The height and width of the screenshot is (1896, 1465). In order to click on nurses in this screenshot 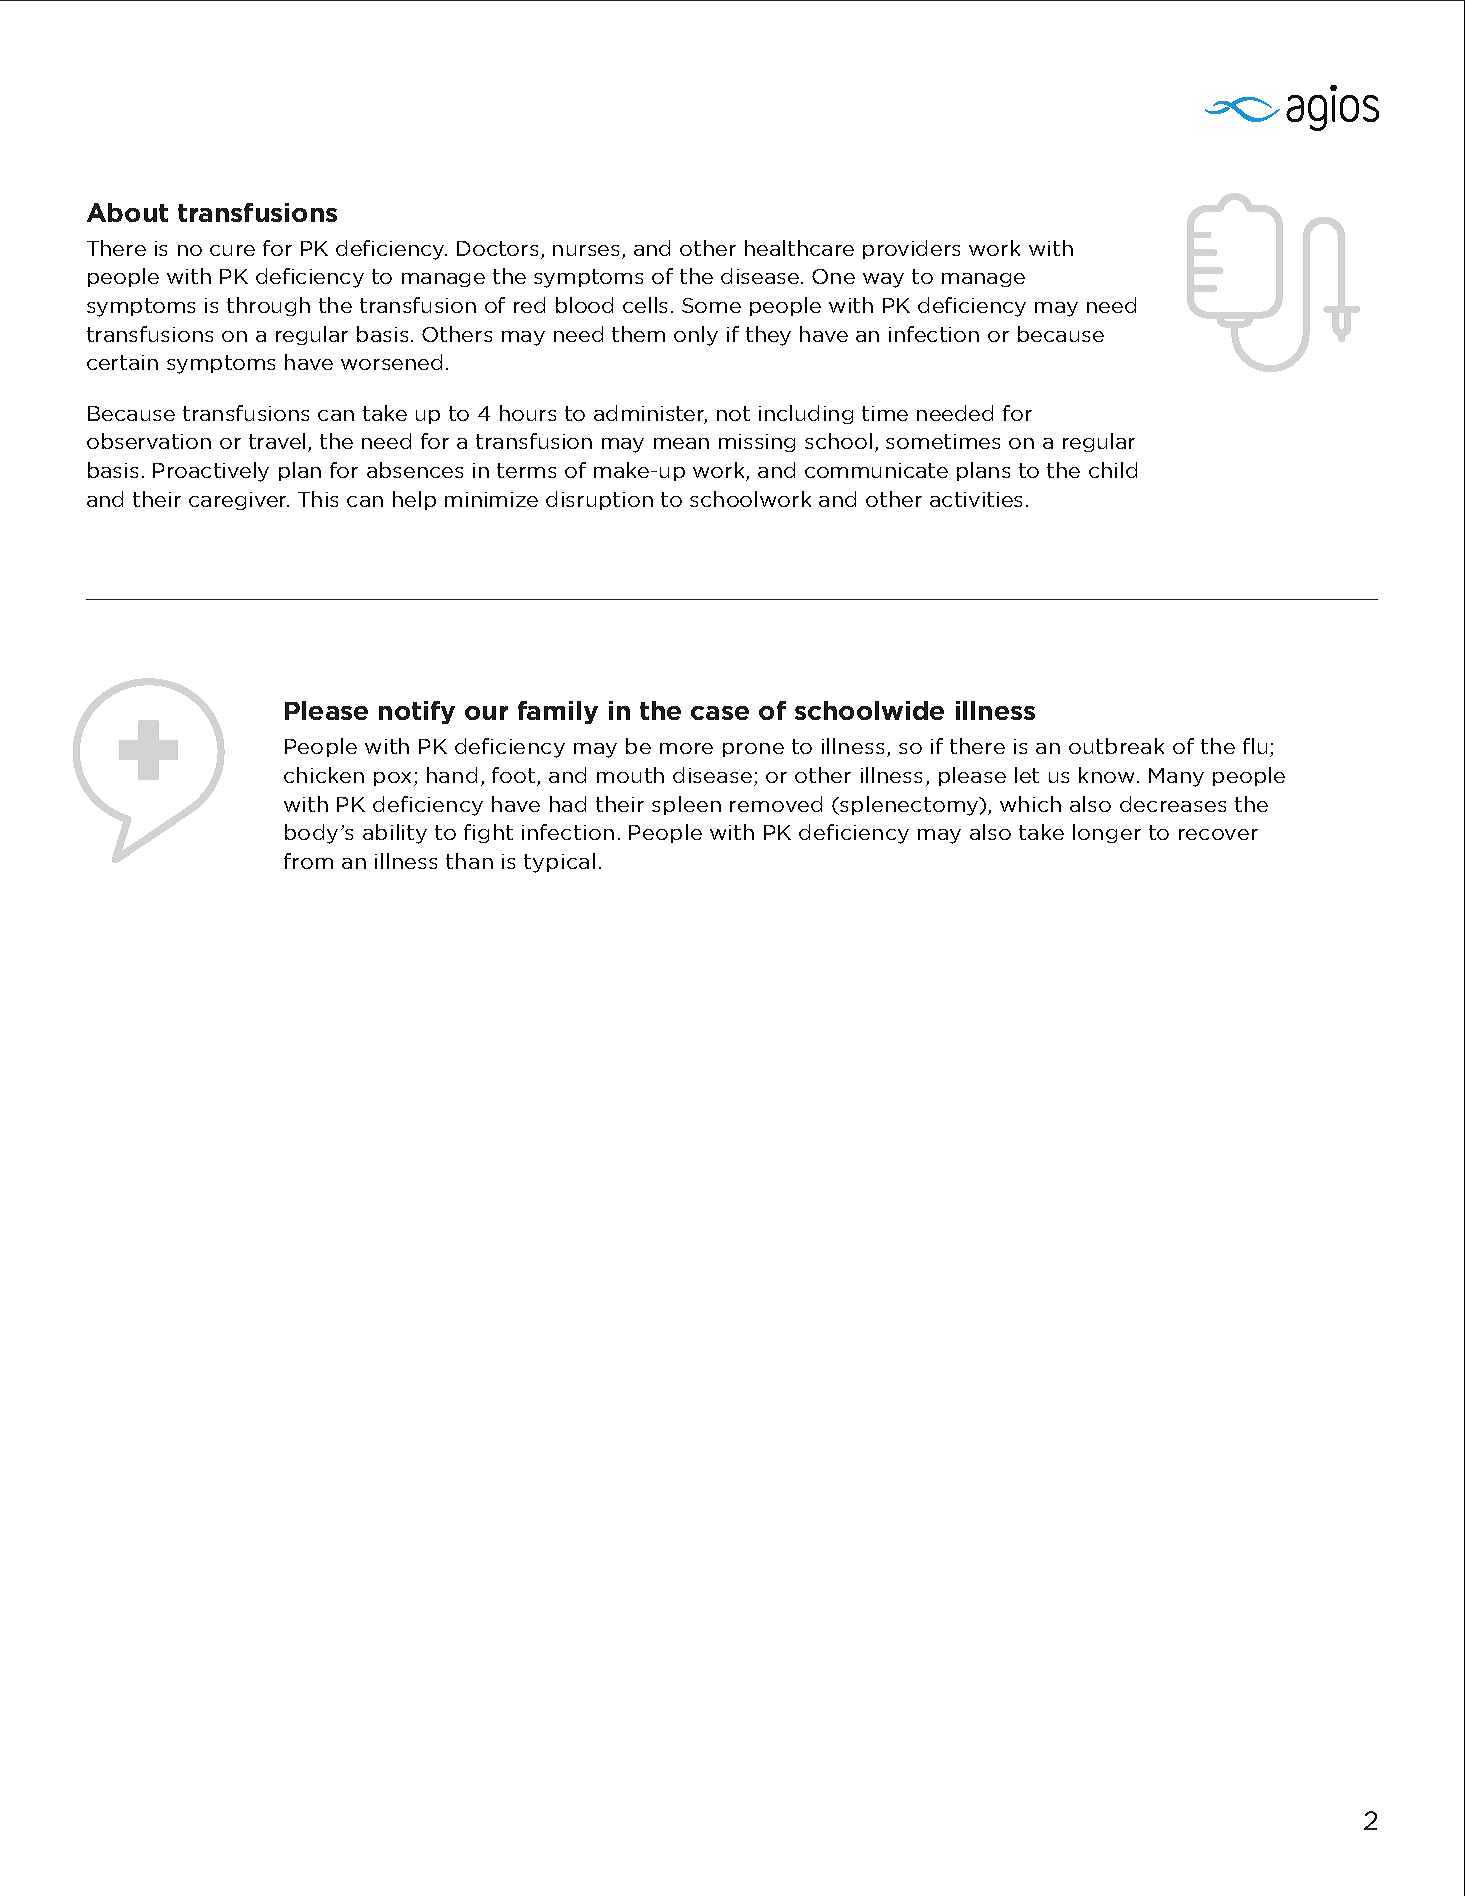, I will do `click(588, 252)`.
